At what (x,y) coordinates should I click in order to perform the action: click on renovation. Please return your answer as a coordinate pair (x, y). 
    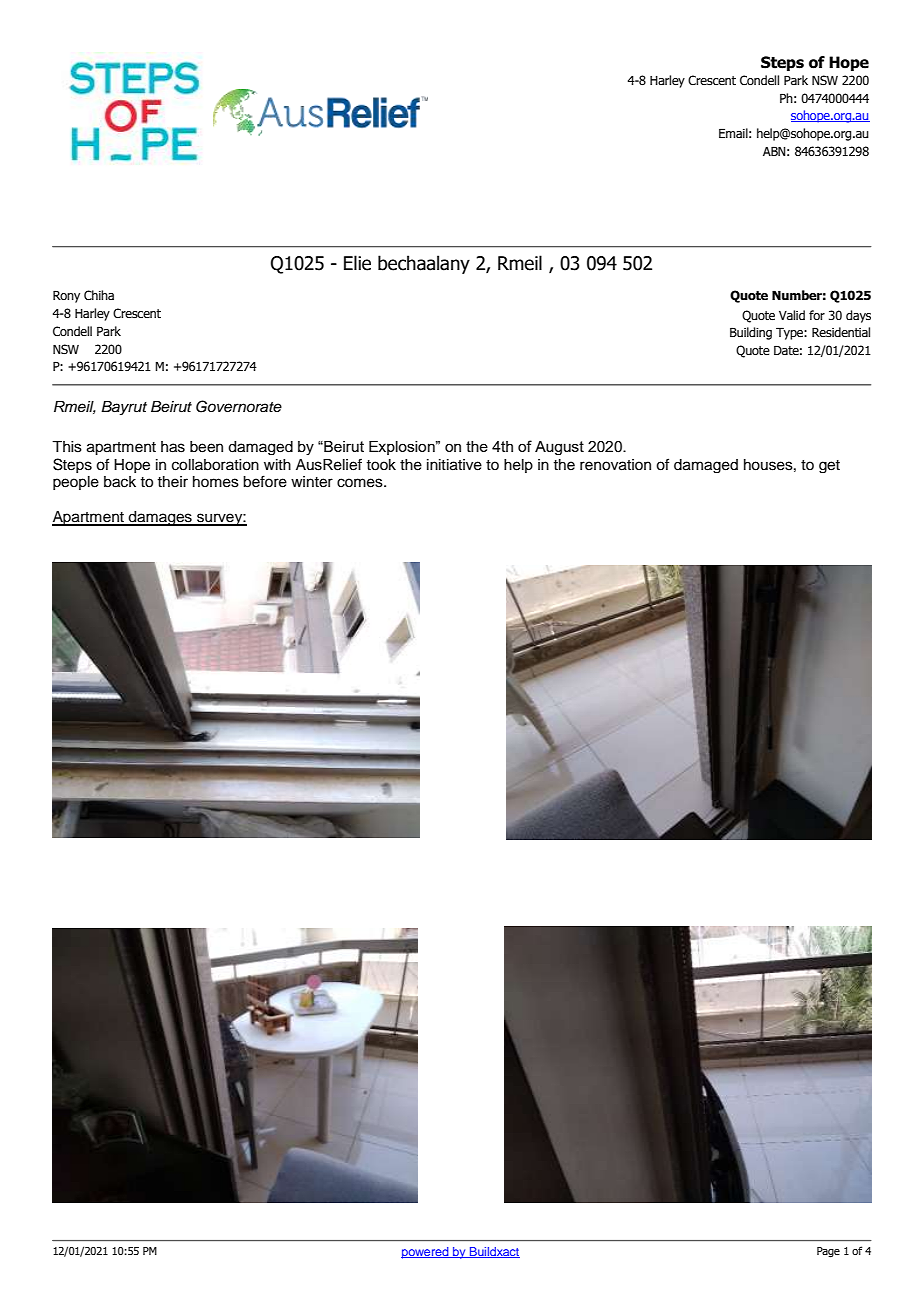
    Looking at the image, I should click on (615, 465).
